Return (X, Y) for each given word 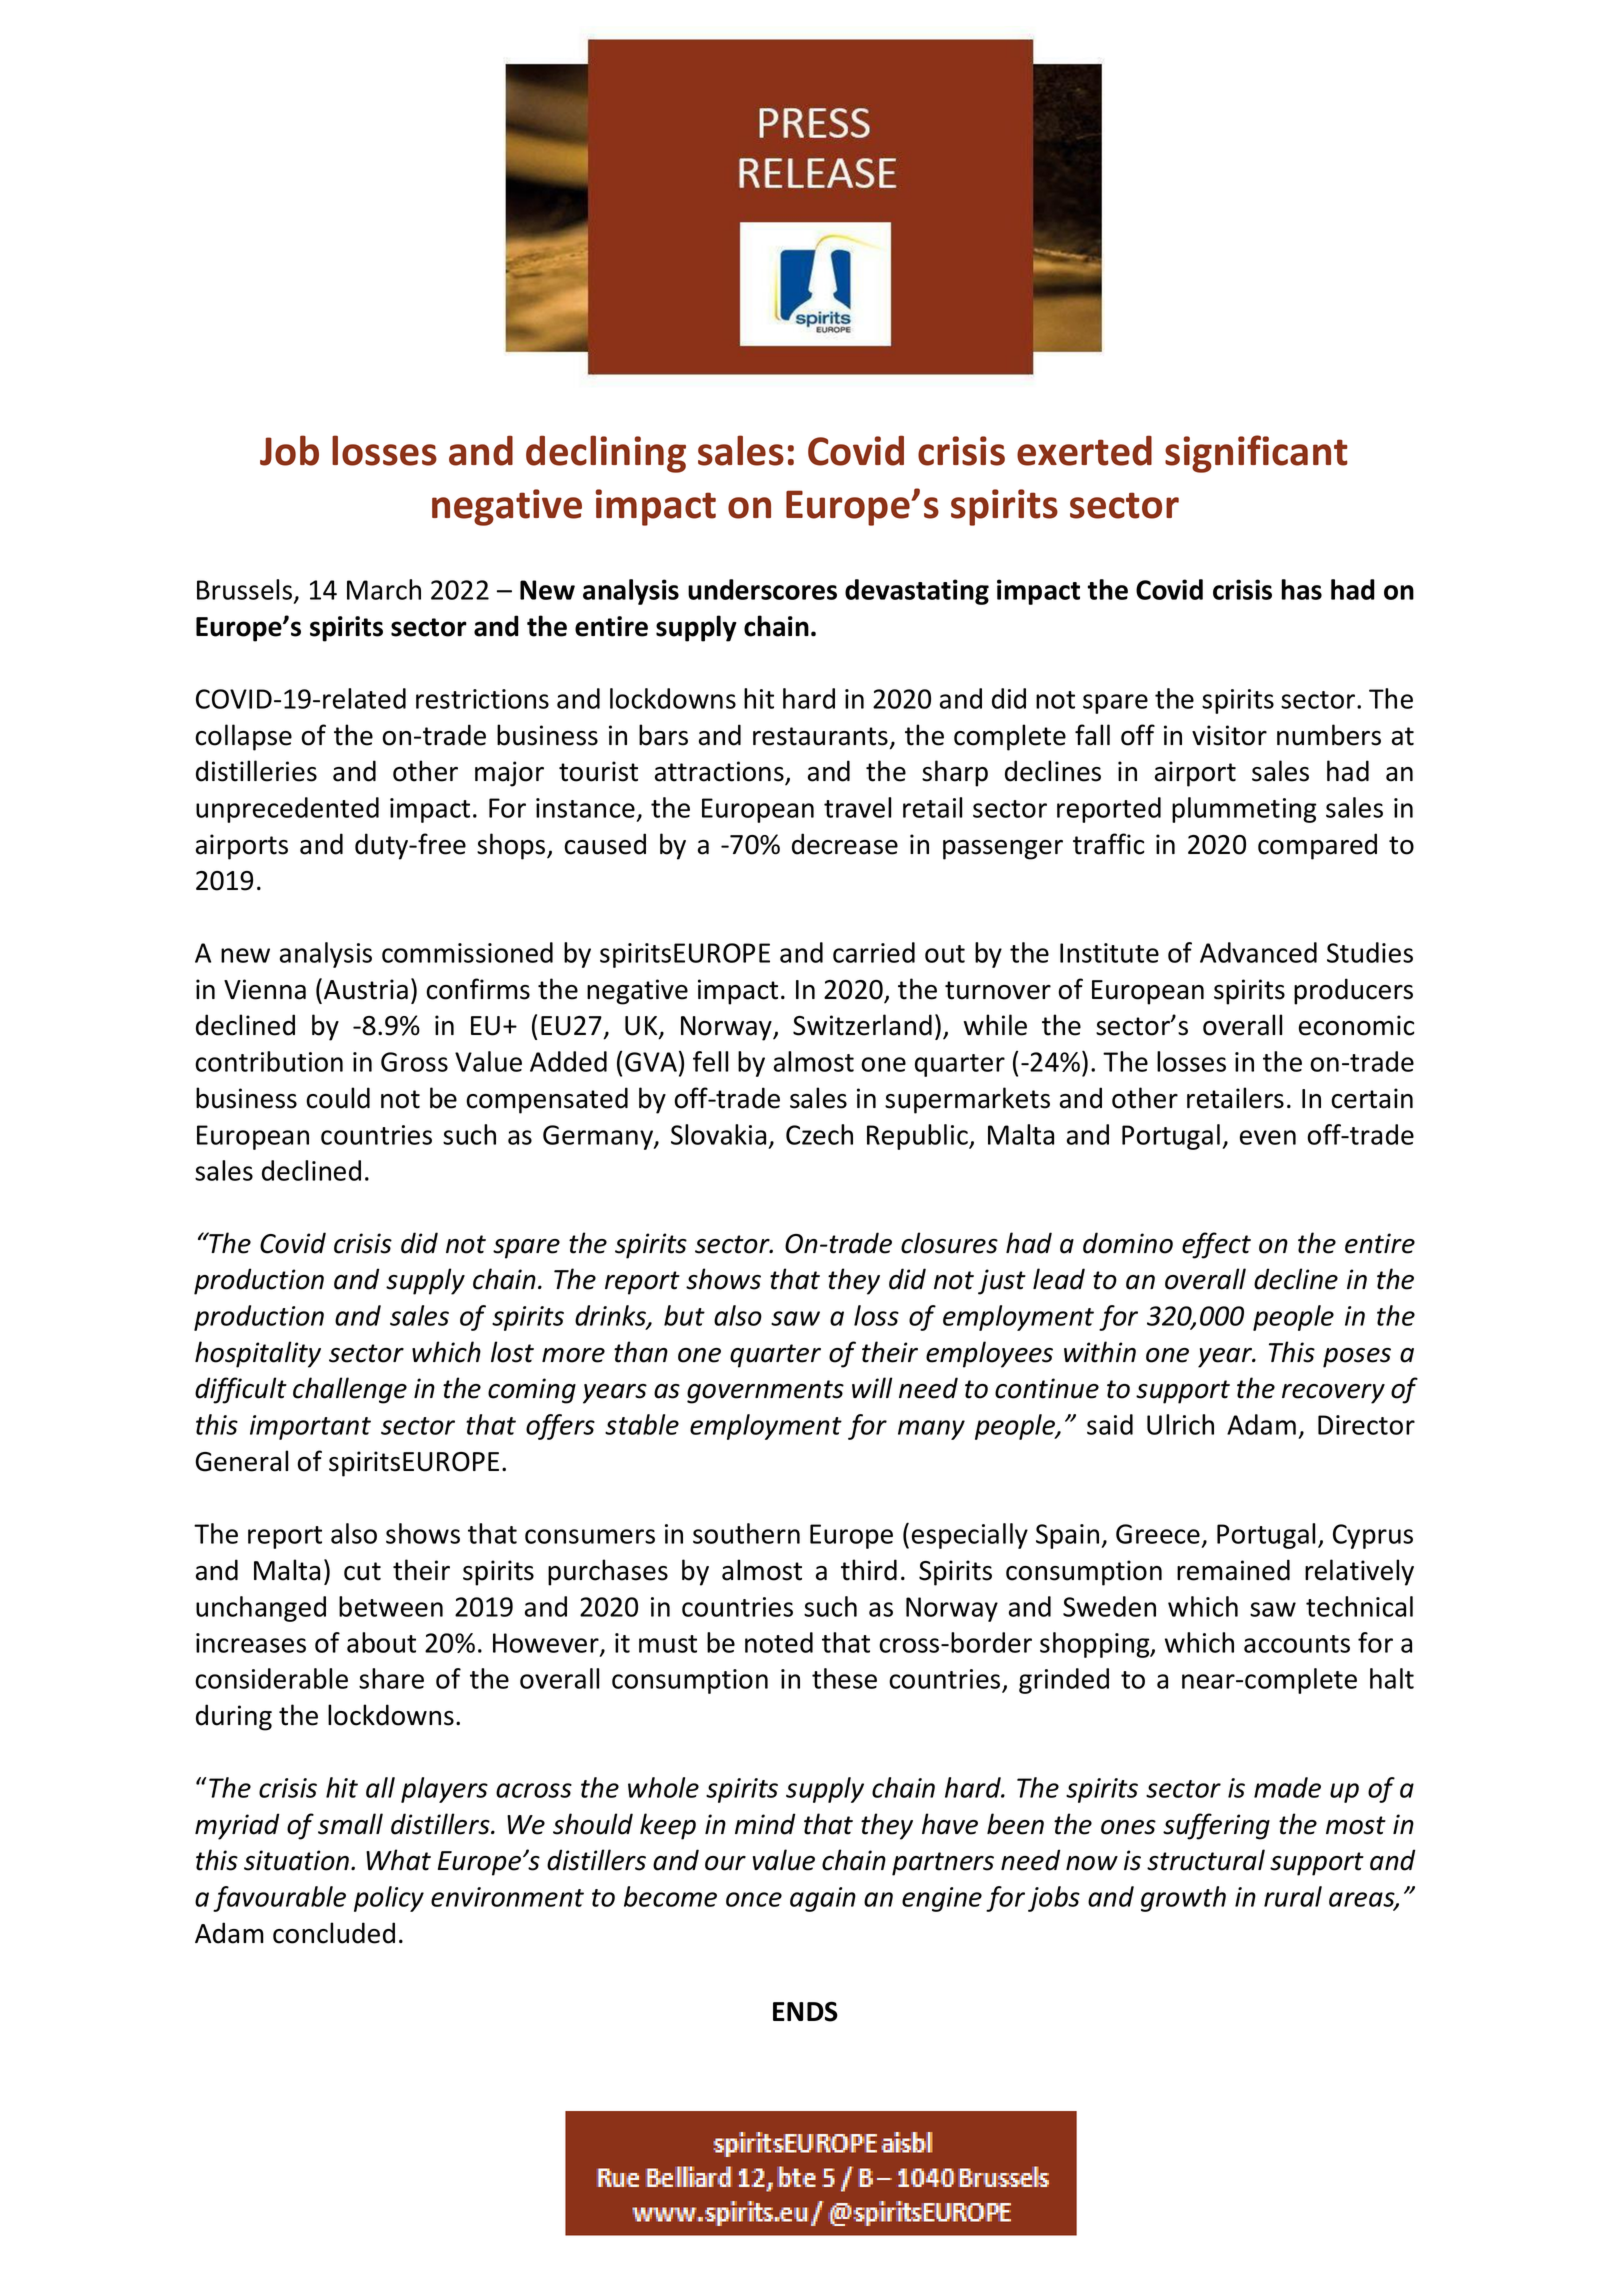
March (384, 589)
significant (1256, 454)
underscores (762, 589)
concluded (334, 1933)
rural (1293, 1896)
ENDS (805, 2011)
